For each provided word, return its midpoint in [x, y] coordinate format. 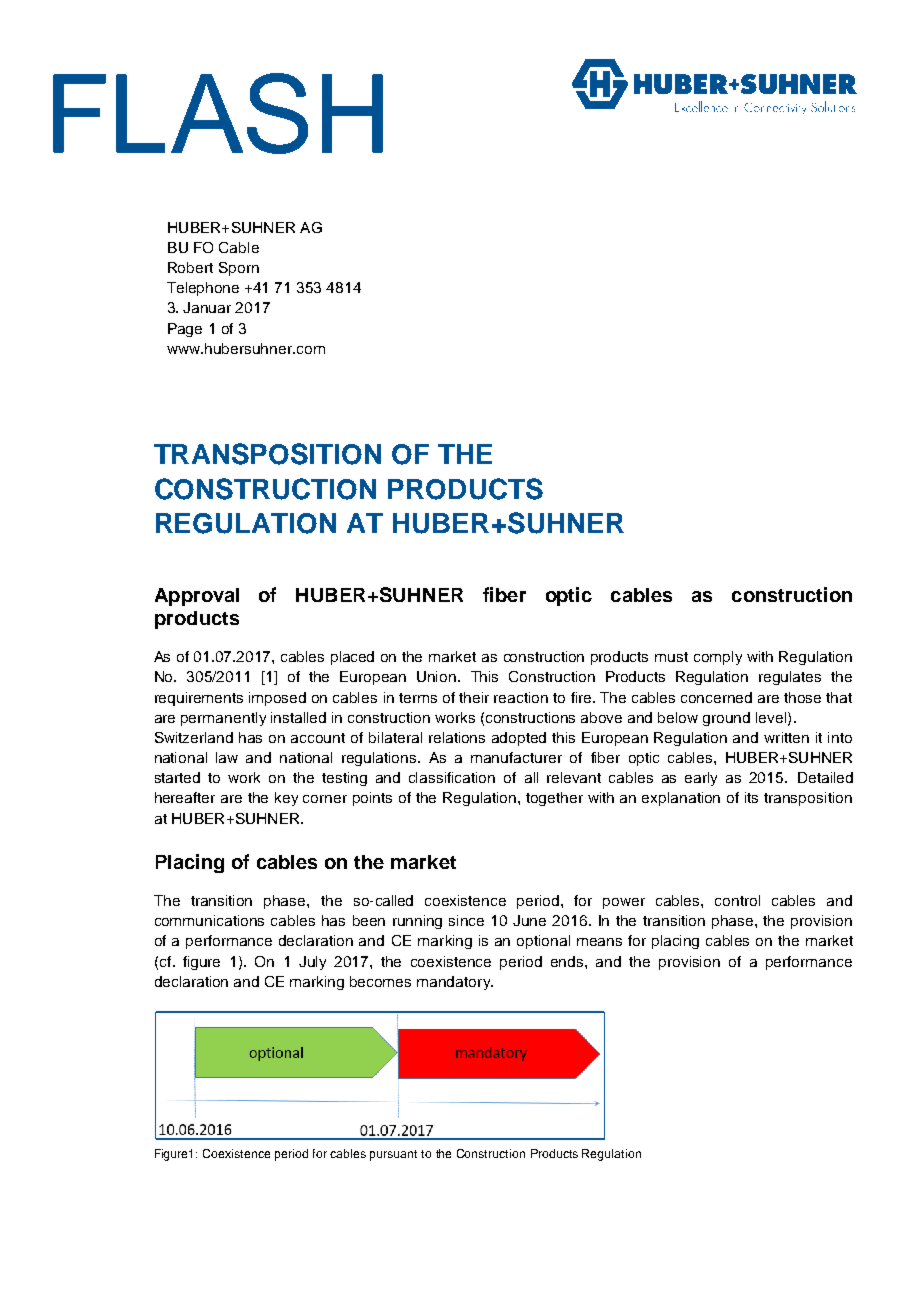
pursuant [393, 1155]
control [737, 900]
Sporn [239, 269]
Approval [197, 597]
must [671, 657]
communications [209, 920]
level [772, 718]
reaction [521, 697]
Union [436, 676]
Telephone [203, 289]
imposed [277, 699]
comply [718, 658]
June [529, 920]
